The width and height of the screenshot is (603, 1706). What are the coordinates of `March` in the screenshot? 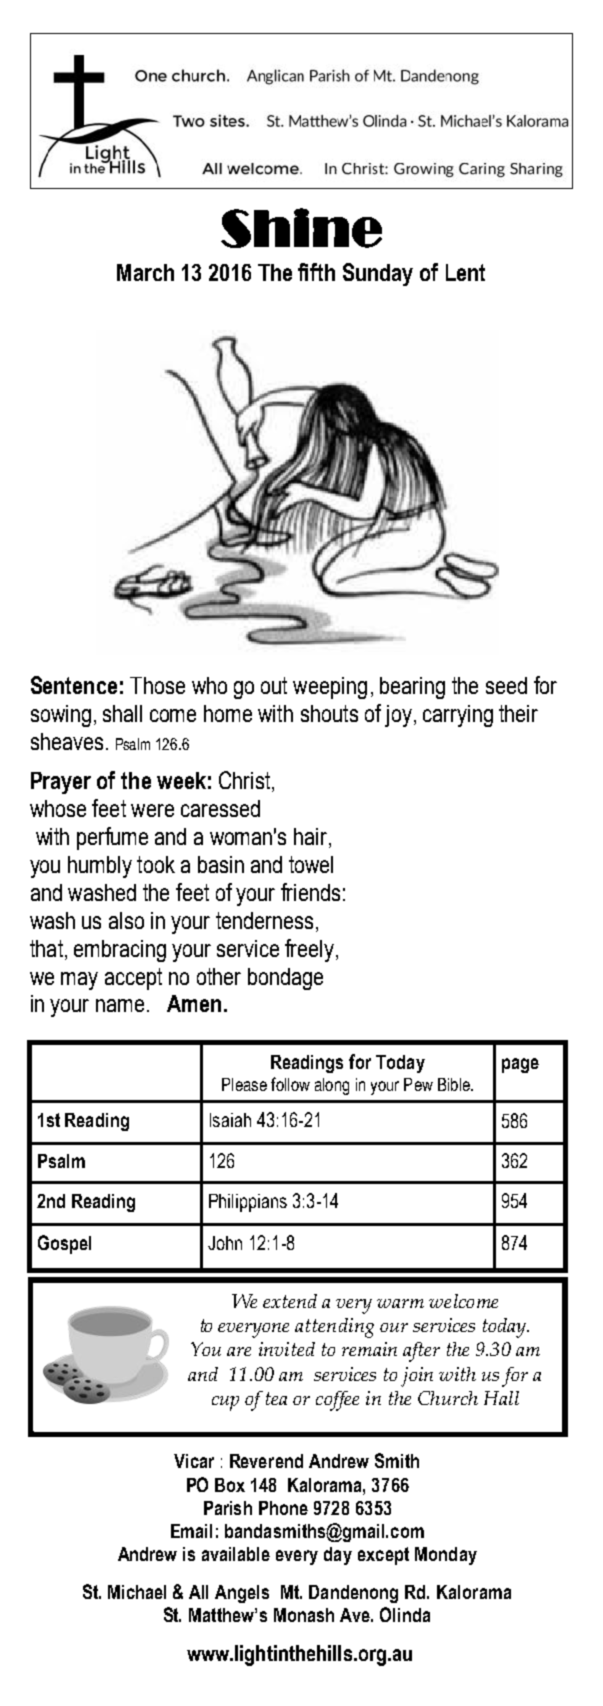 It's located at (145, 272).
